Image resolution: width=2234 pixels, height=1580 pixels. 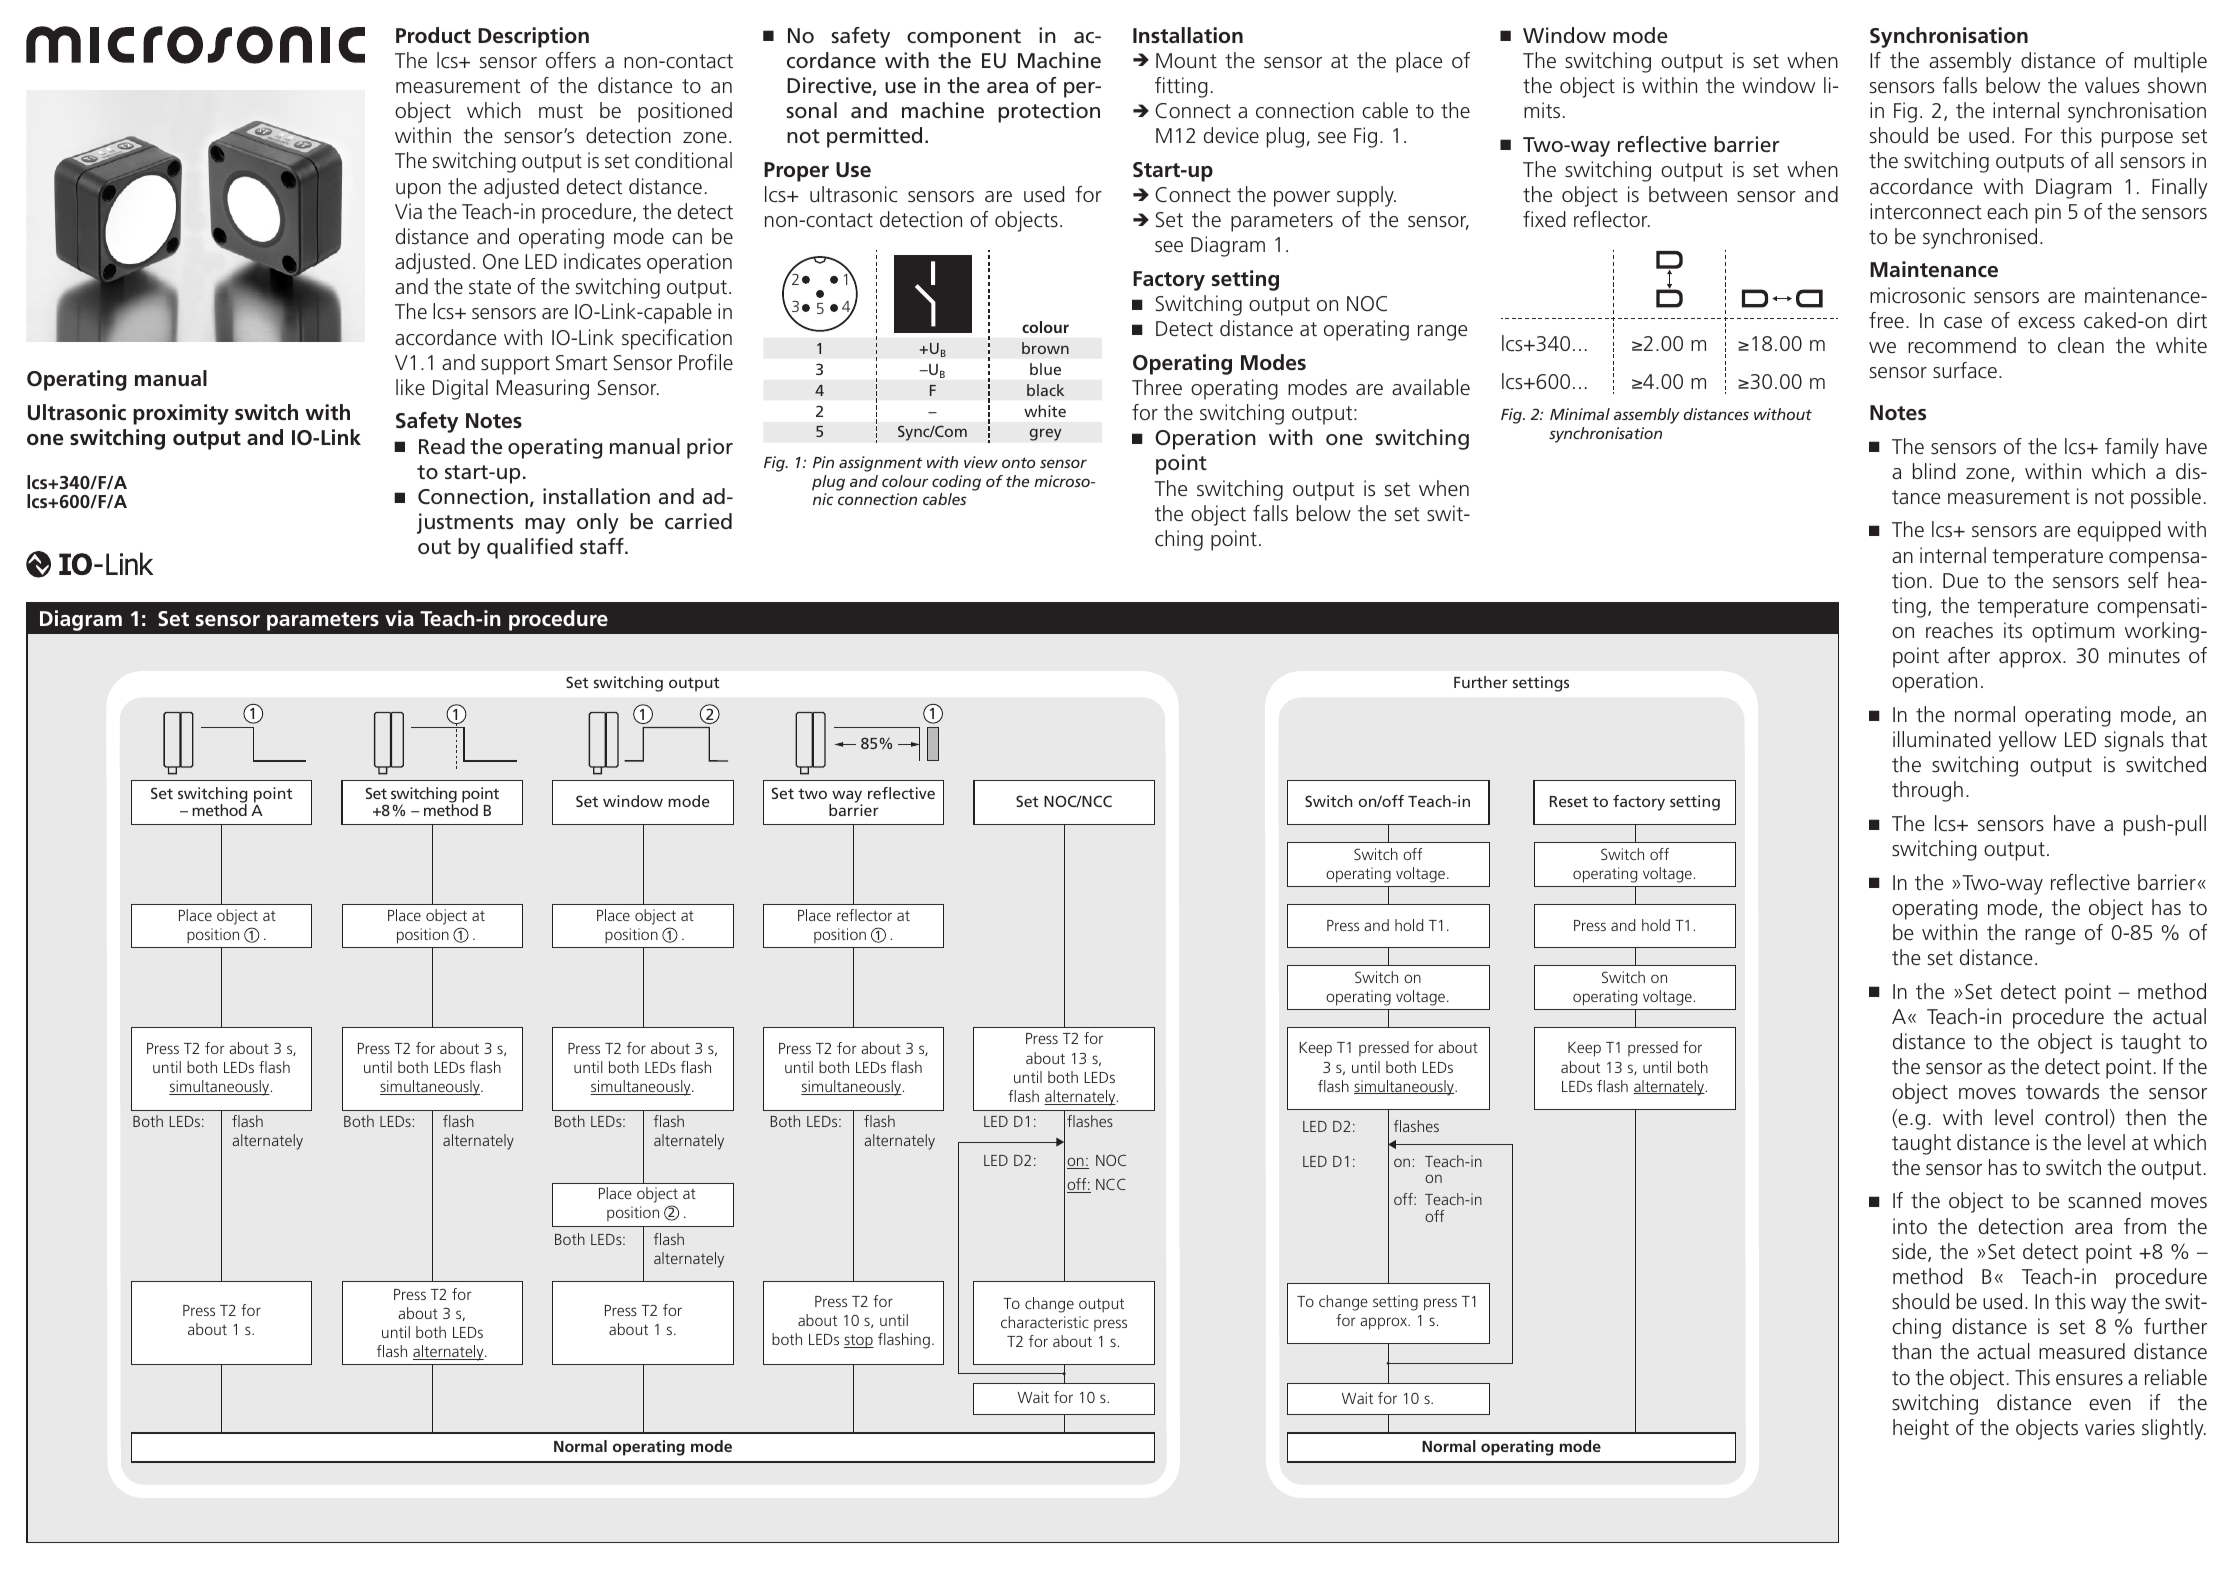 What do you see at coordinates (603, 546) in the screenshot?
I see `staff` at bounding box center [603, 546].
